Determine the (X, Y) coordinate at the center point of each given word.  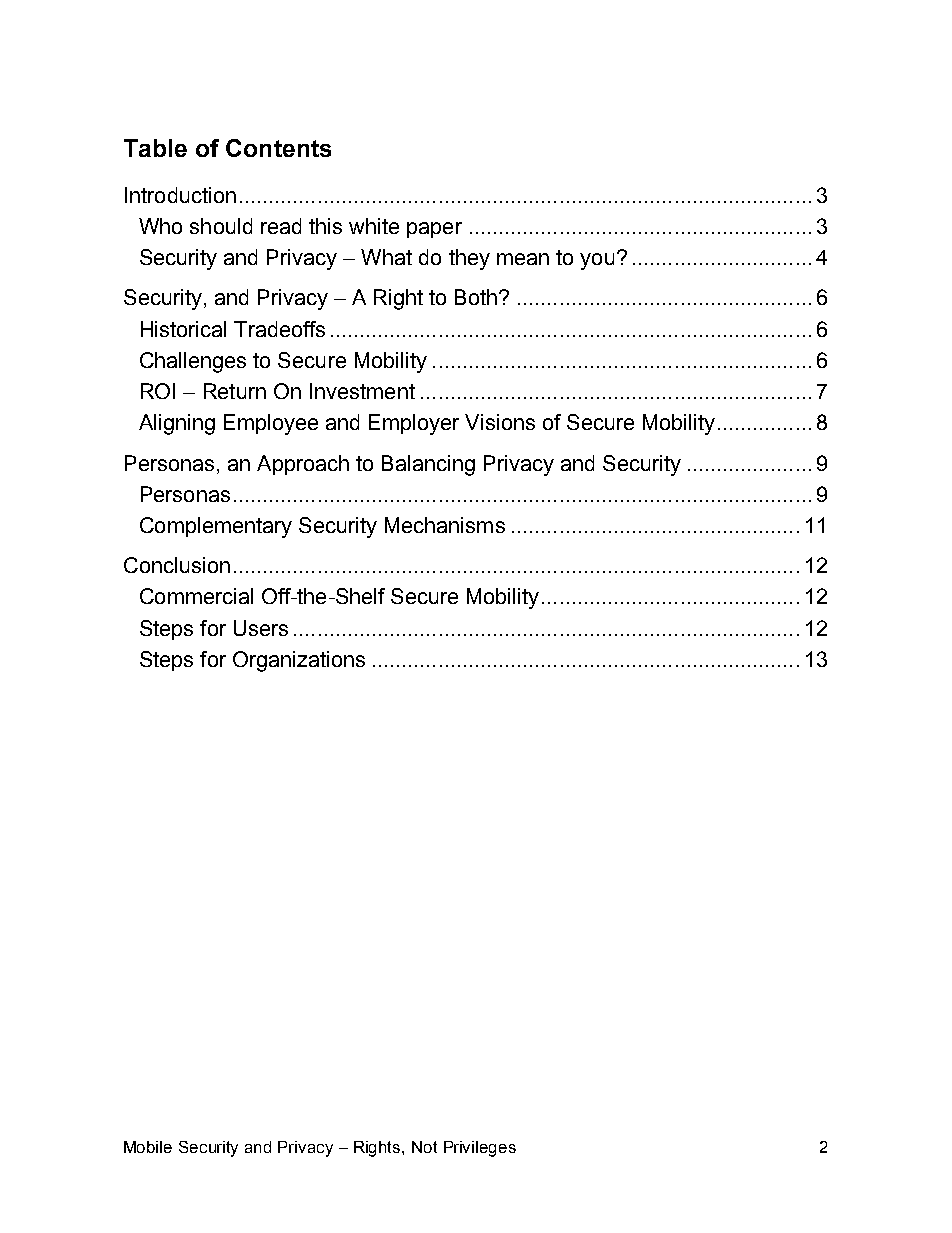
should (221, 226)
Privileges (480, 1149)
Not (424, 1147)
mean (523, 259)
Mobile (148, 1147)
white (374, 226)
